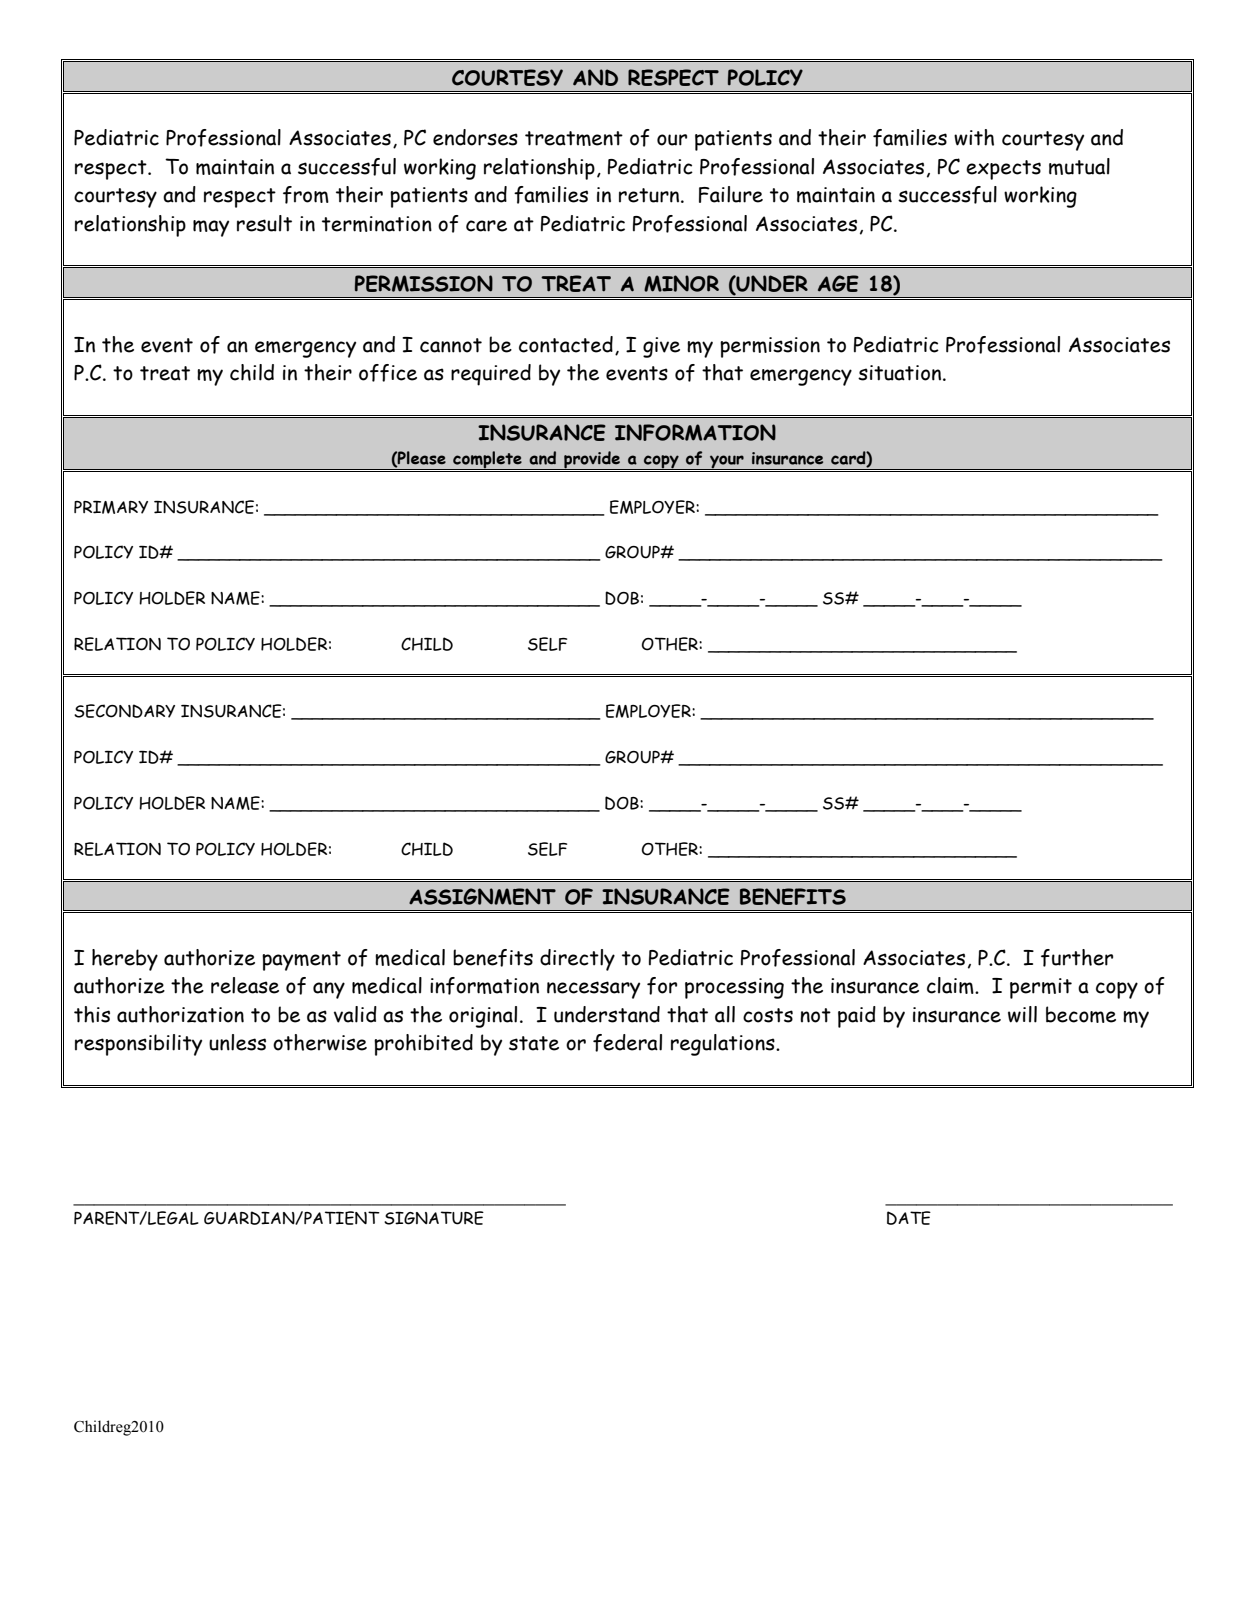 This page has width=1255, height=1624. Describe the element at coordinates (125, 960) in the page. I see `hereby` at that location.
